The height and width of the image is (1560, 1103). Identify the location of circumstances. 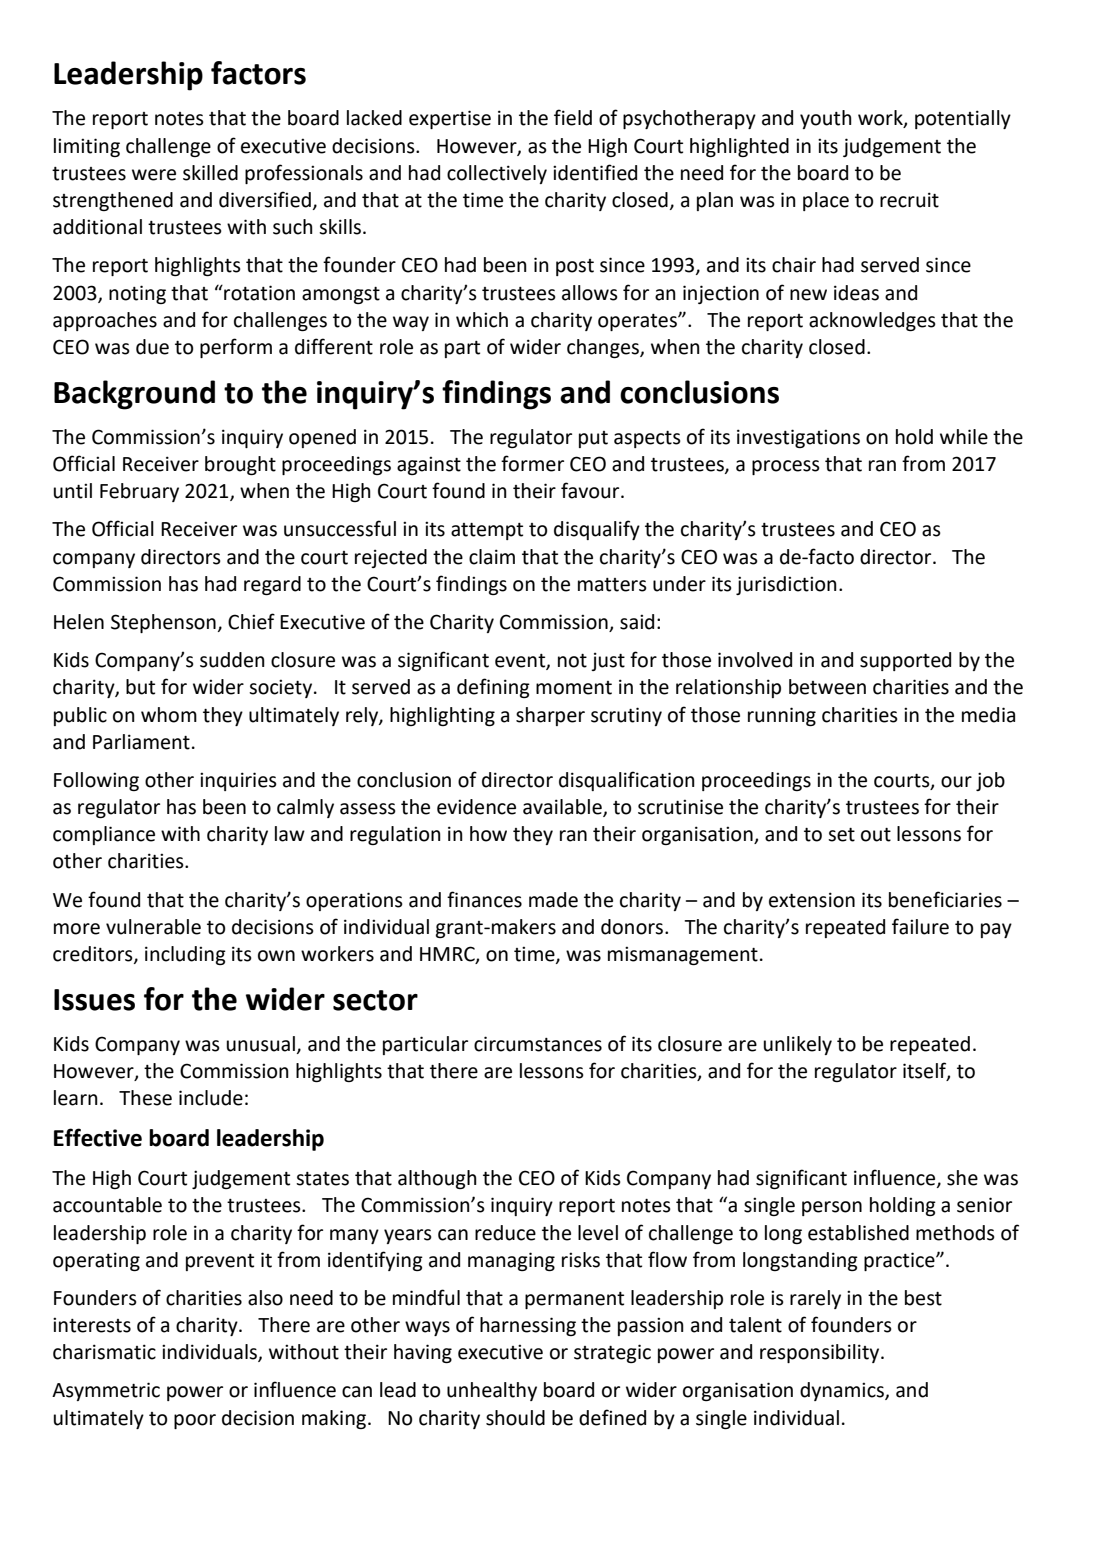
(538, 1044).
